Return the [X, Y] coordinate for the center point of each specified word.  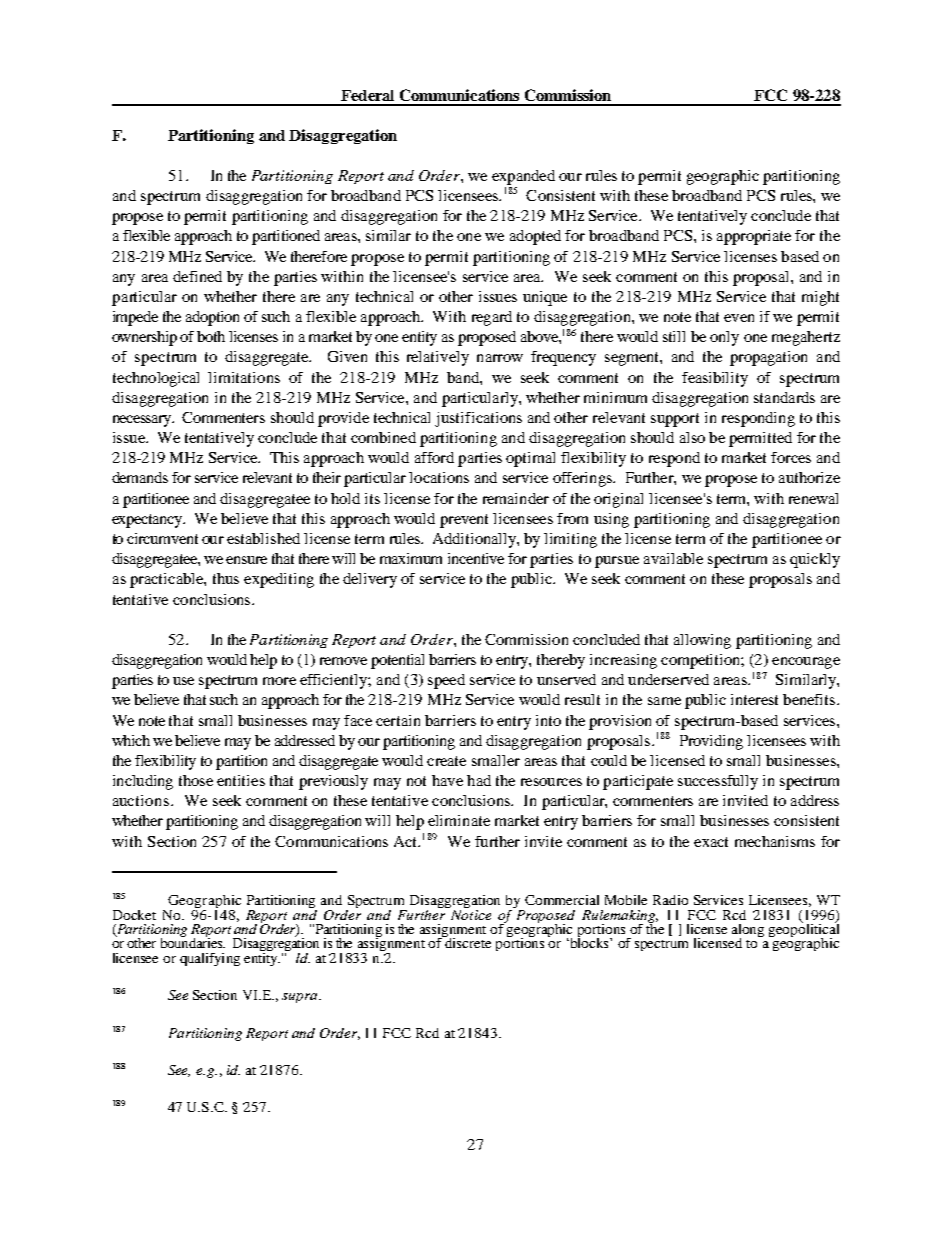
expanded [523, 177]
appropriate [754, 237]
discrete [467, 941]
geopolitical [804, 930]
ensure [246, 560]
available [673, 558]
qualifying [210, 959]
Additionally [475, 540]
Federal [367, 95]
